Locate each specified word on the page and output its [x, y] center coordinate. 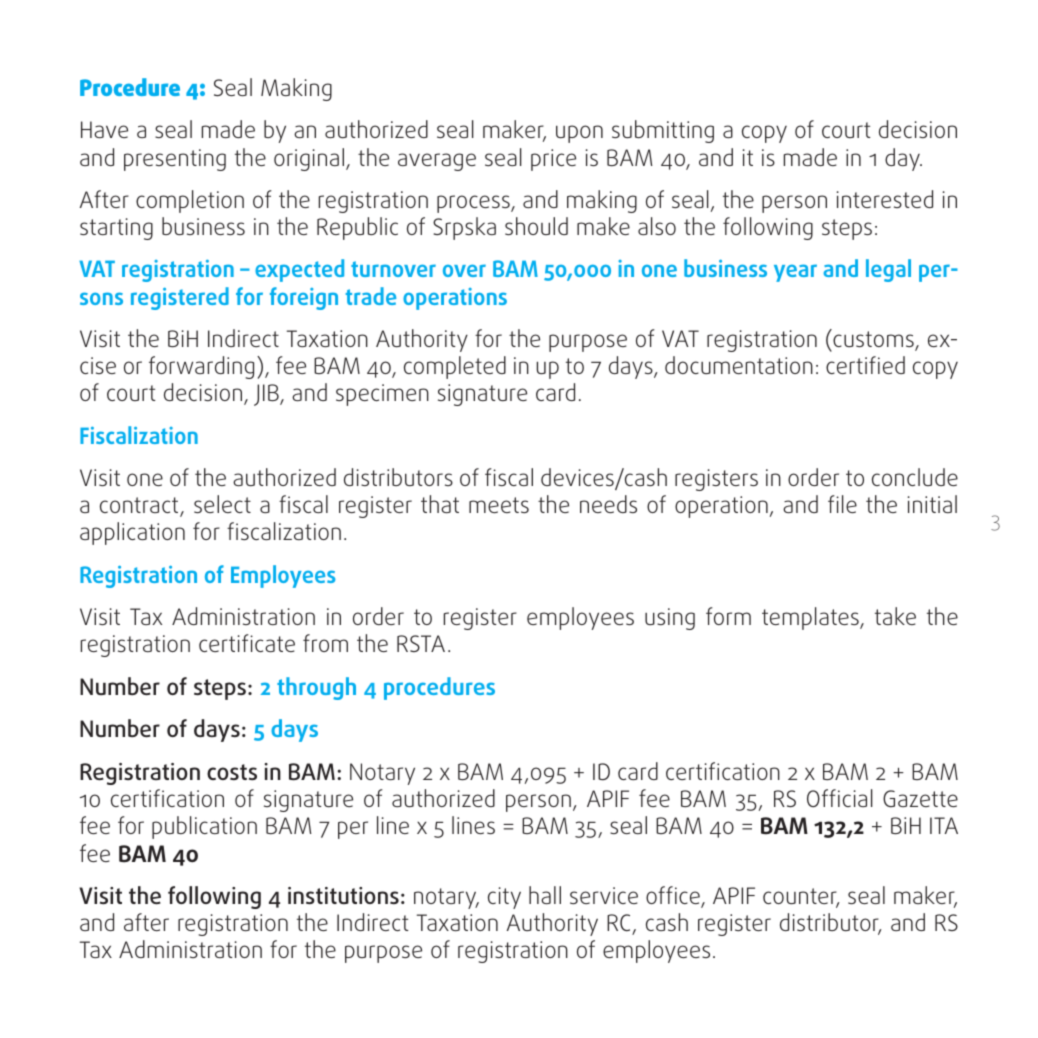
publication [204, 827]
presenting [175, 160]
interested [885, 199]
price [553, 160]
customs [873, 339]
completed [455, 367]
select [222, 504]
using [670, 619]
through [316, 688]
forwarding [201, 367]
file [842, 504]
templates [811, 618]
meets [499, 505]
